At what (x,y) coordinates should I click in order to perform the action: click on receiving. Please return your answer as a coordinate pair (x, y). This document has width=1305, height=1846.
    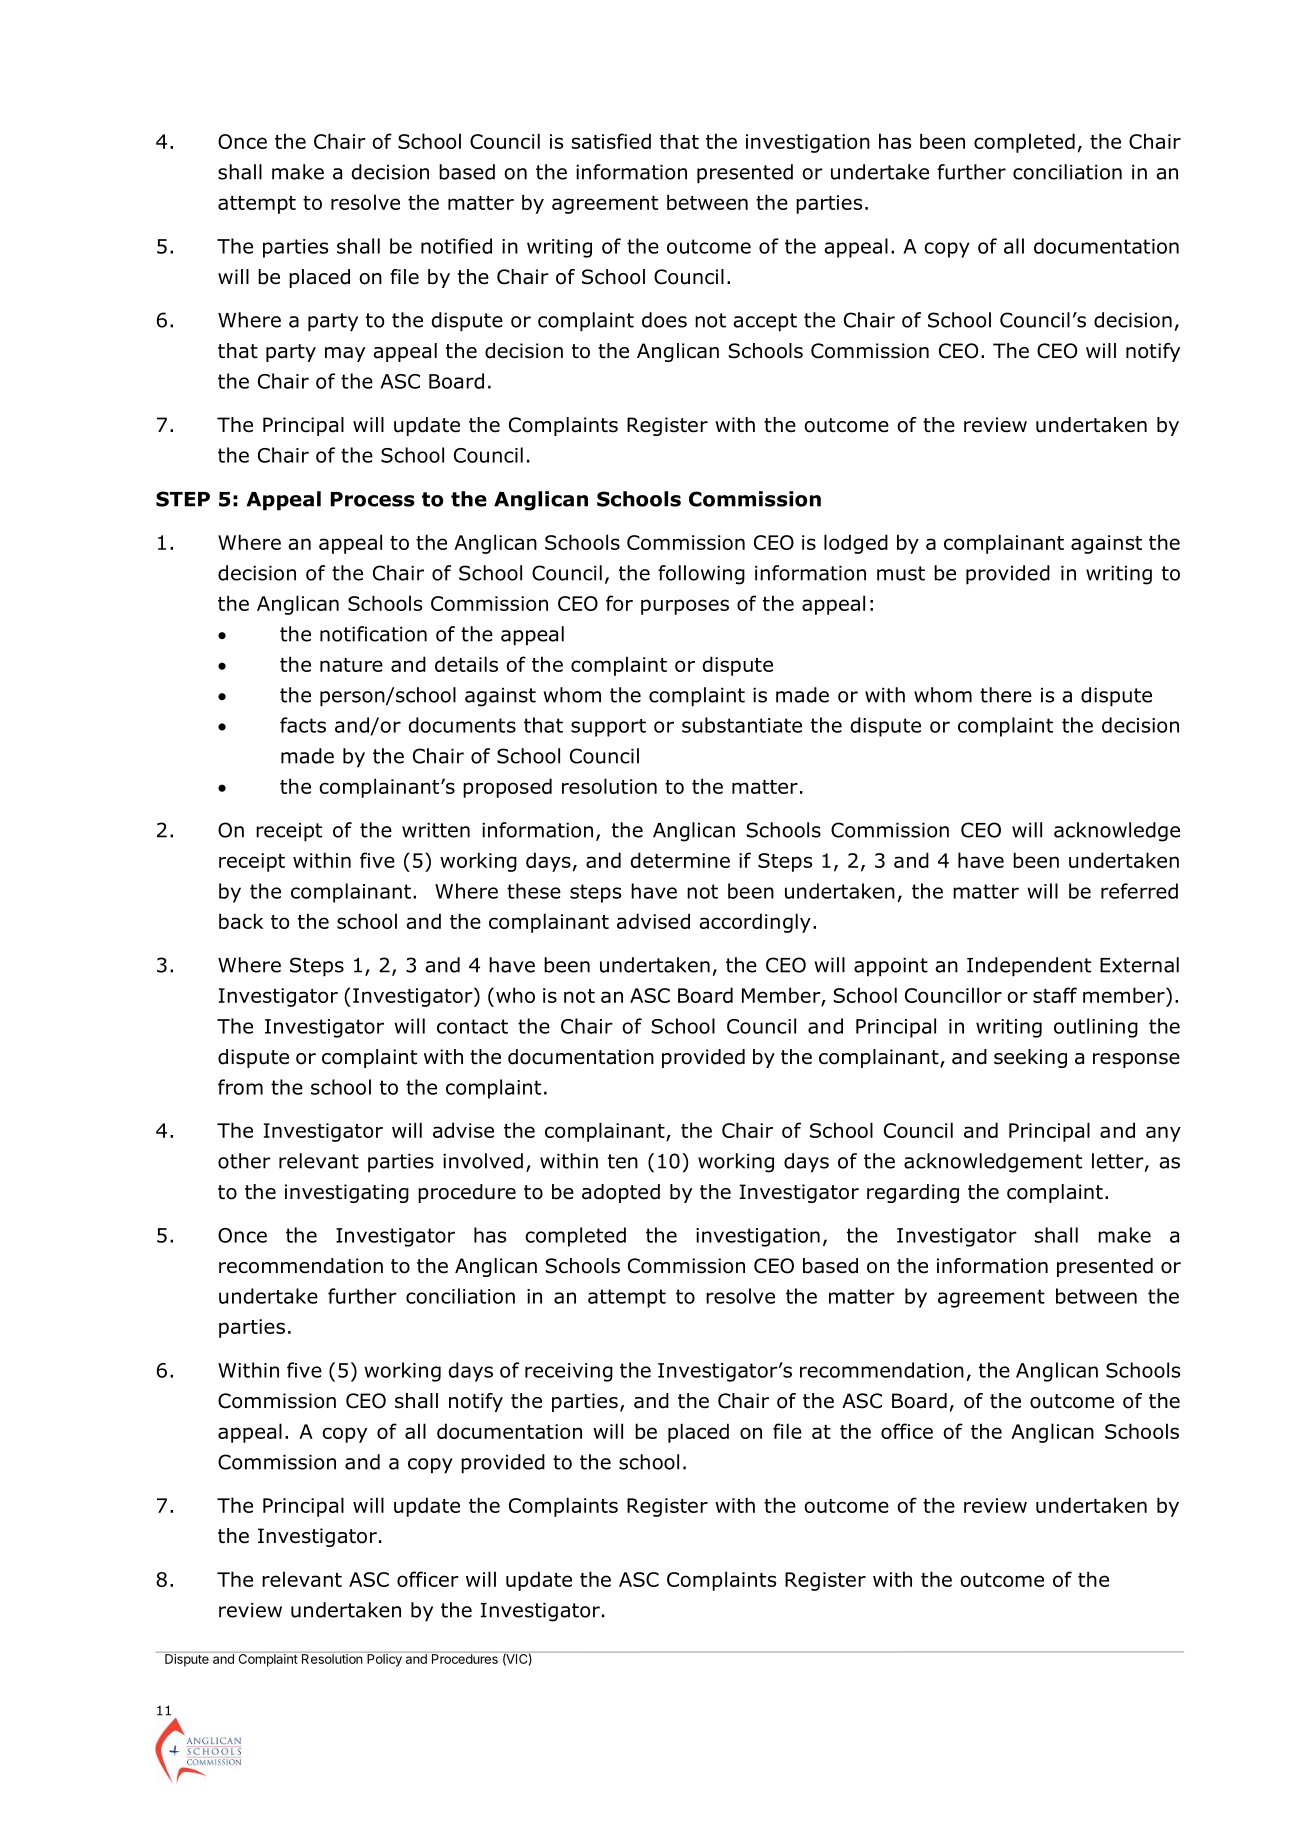
    Looking at the image, I should click on (569, 1372).
